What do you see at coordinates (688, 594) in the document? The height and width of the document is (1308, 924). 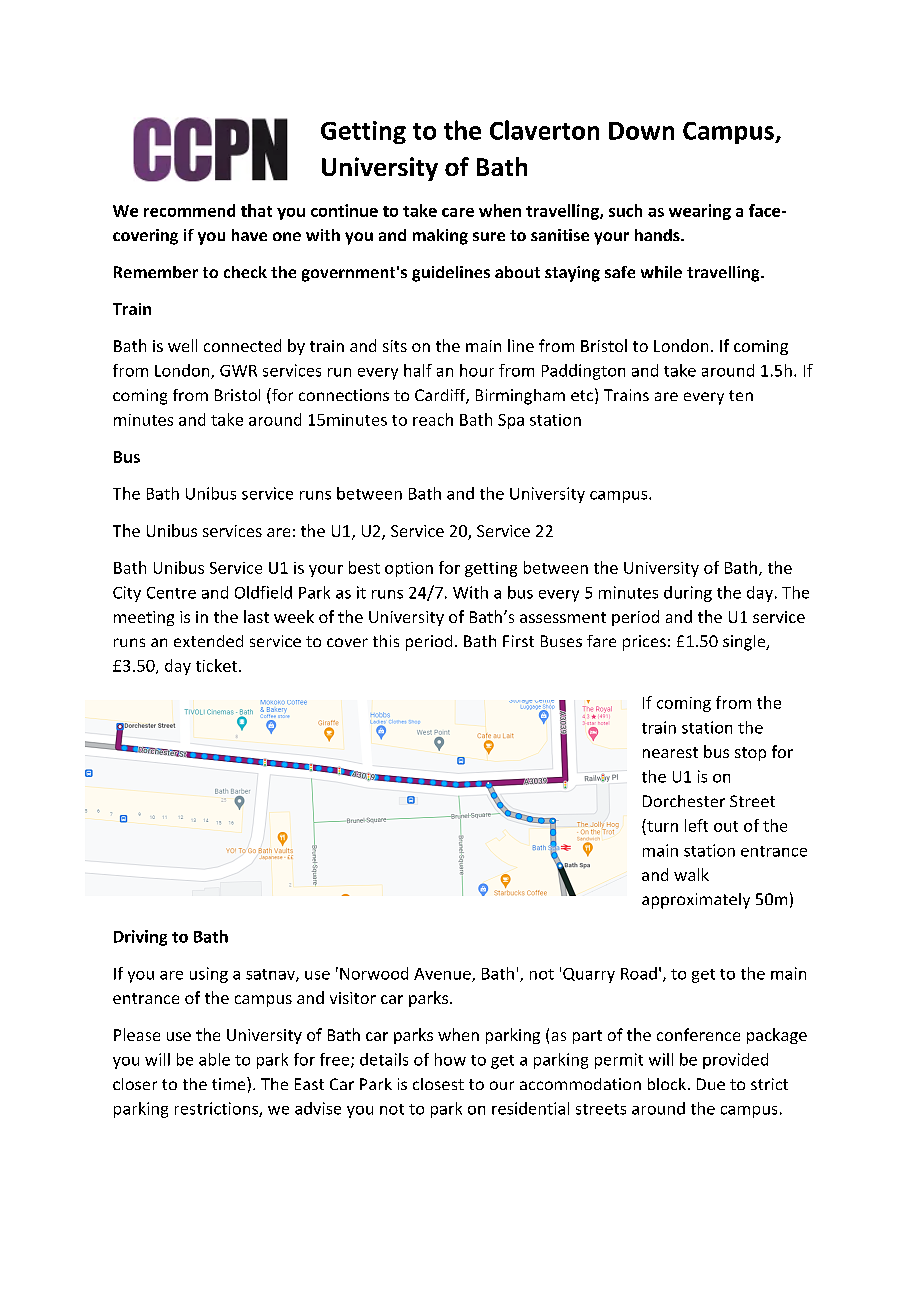 I see `during` at bounding box center [688, 594].
